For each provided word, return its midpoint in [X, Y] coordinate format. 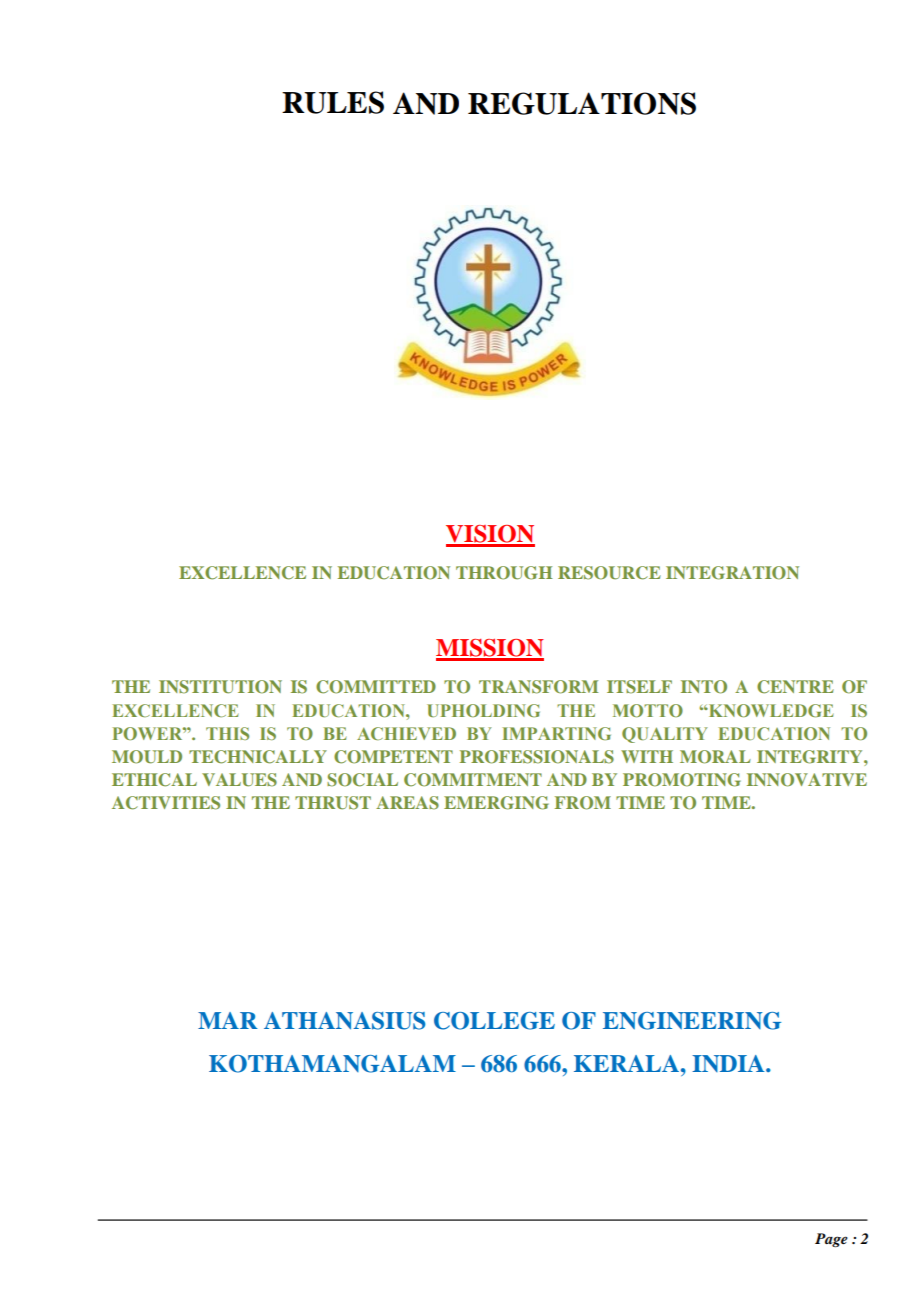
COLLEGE [494, 1021]
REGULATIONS [582, 103]
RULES [333, 102]
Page [831, 1240]
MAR [228, 1020]
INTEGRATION [732, 573]
